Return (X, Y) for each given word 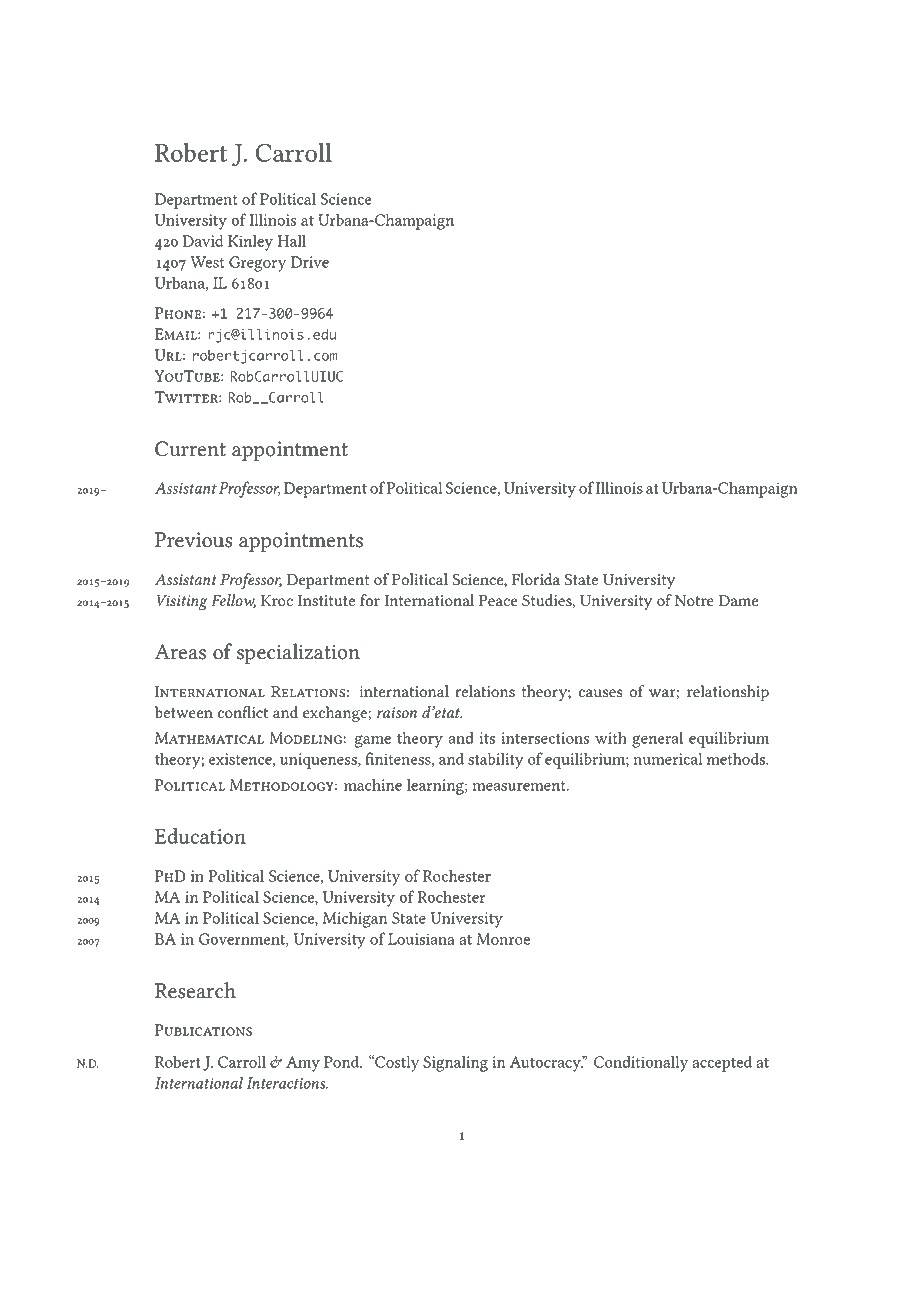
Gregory (257, 264)
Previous (194, 540)
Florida (536, 579)
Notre (694, 601)
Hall (291, 240)
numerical (667, 758)
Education (200, 836)
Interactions (287, 1083)
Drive (310, 262)
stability (496, 760)
